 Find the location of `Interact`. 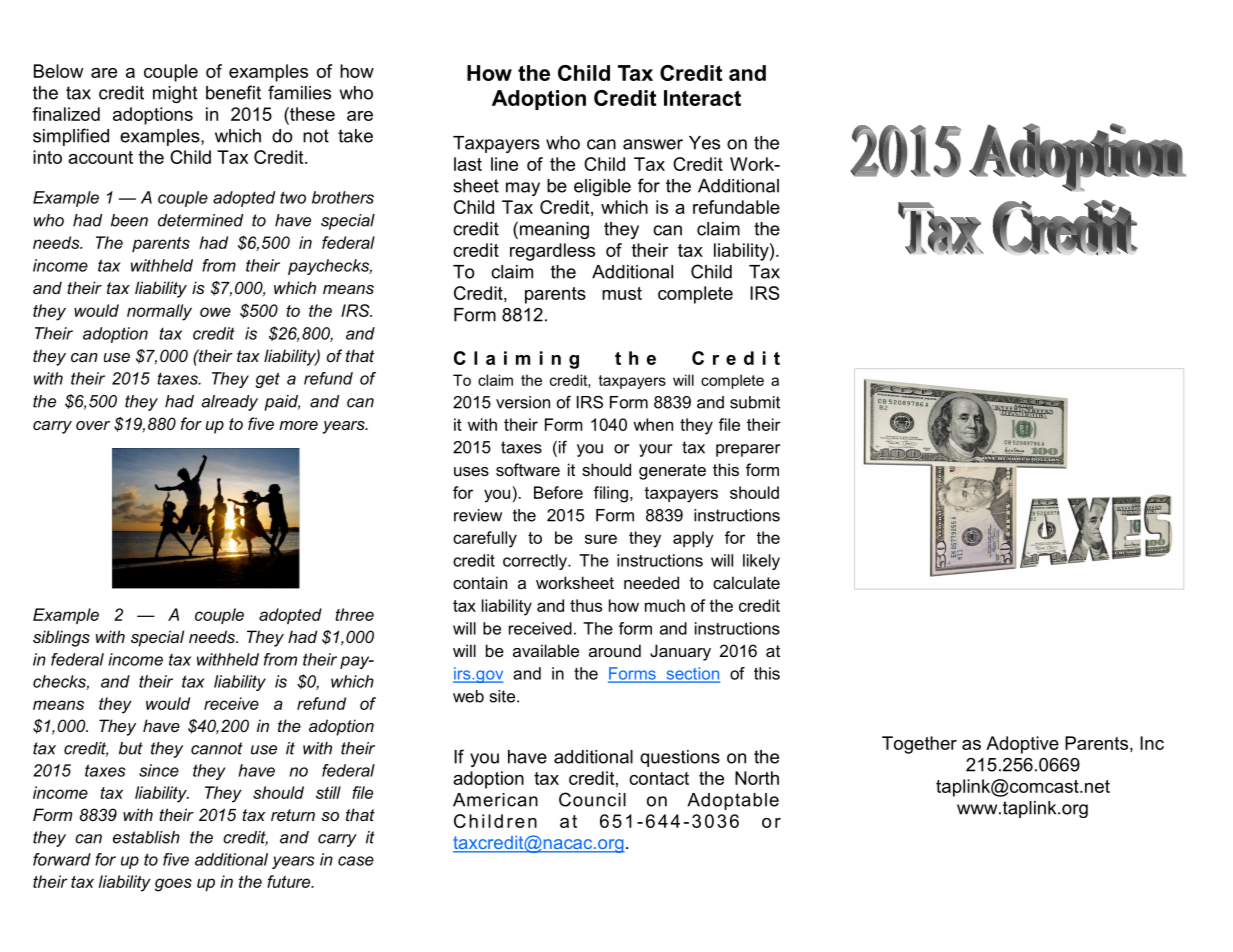

Interact is located at coordinates (702, 98).
